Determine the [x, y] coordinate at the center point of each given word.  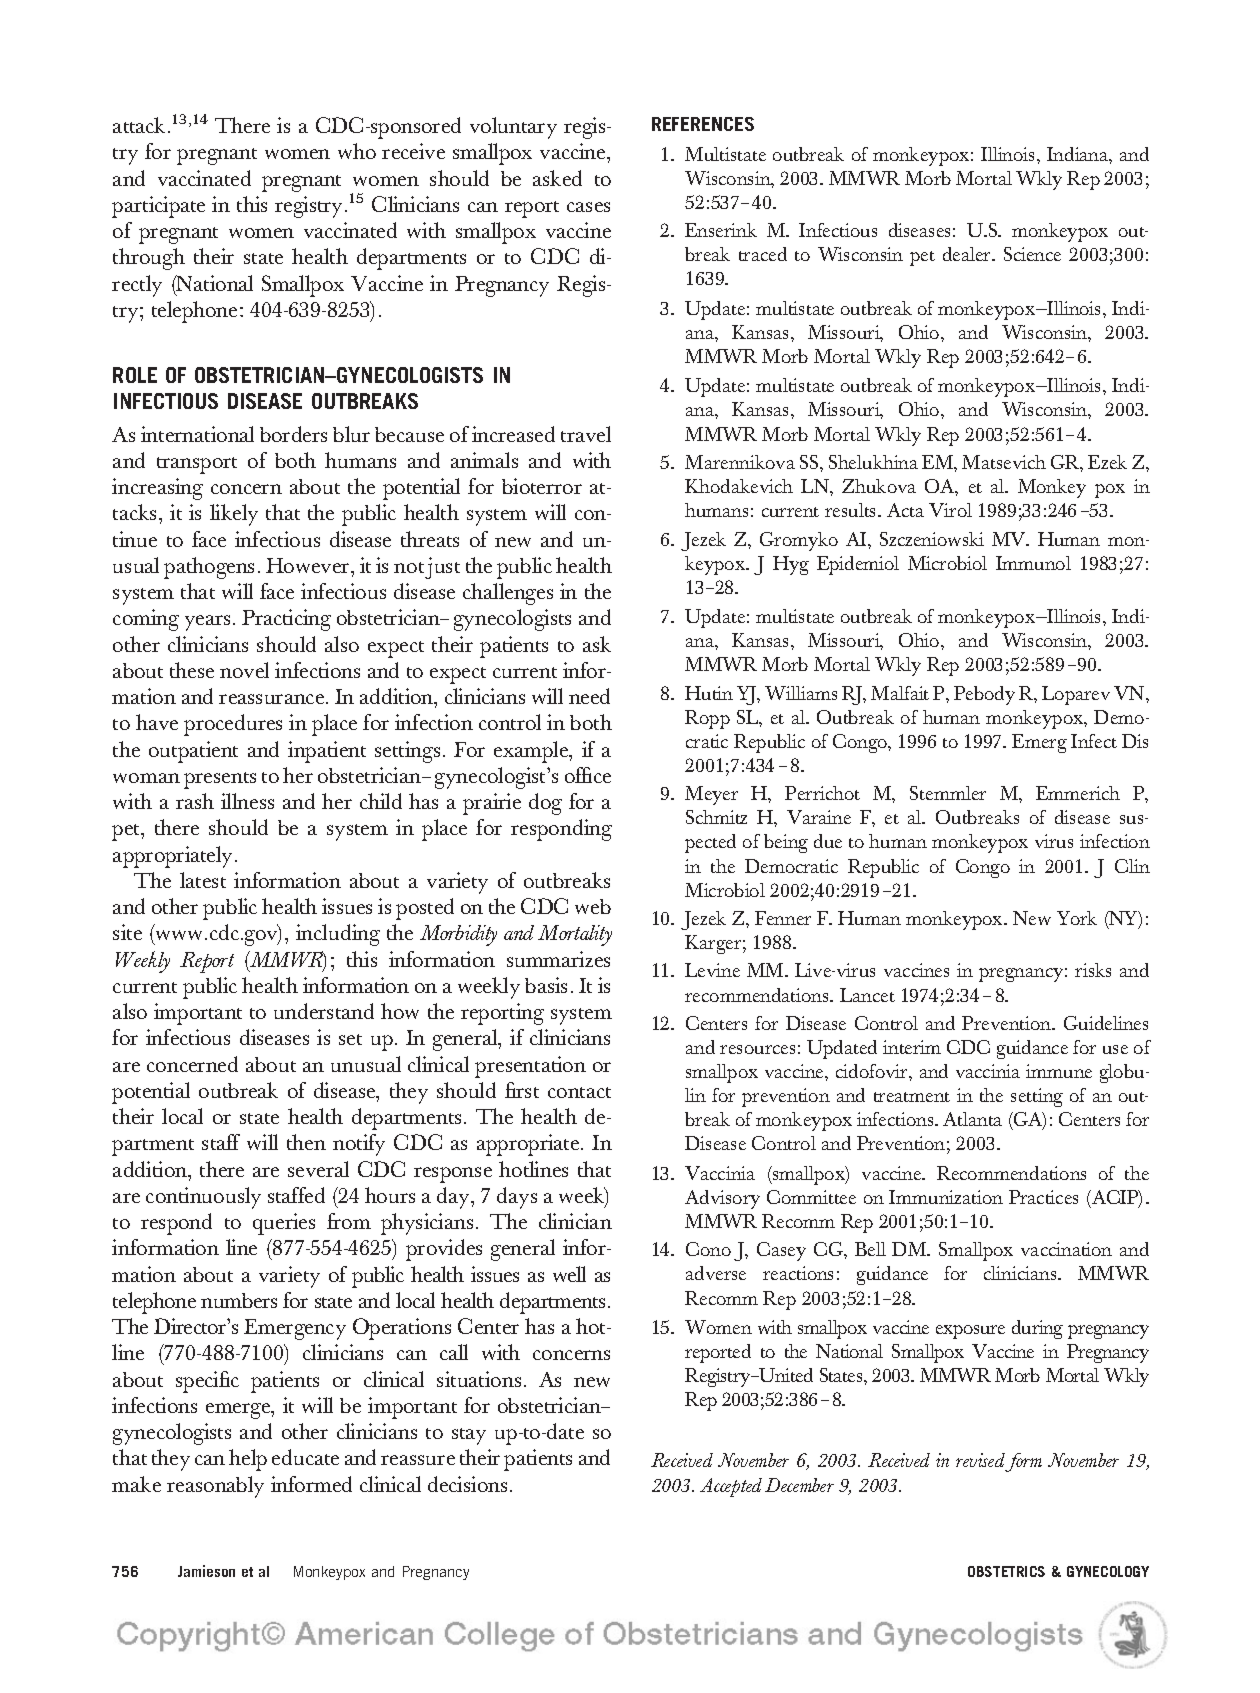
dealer [968, 254]
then [306, 1142]
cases [588, 207]
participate [158, 207]
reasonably [215, 1487]
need [589, 696]
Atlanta [972, 1119]
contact [579, 1092]
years [207, 623]
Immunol [1033, 563]
